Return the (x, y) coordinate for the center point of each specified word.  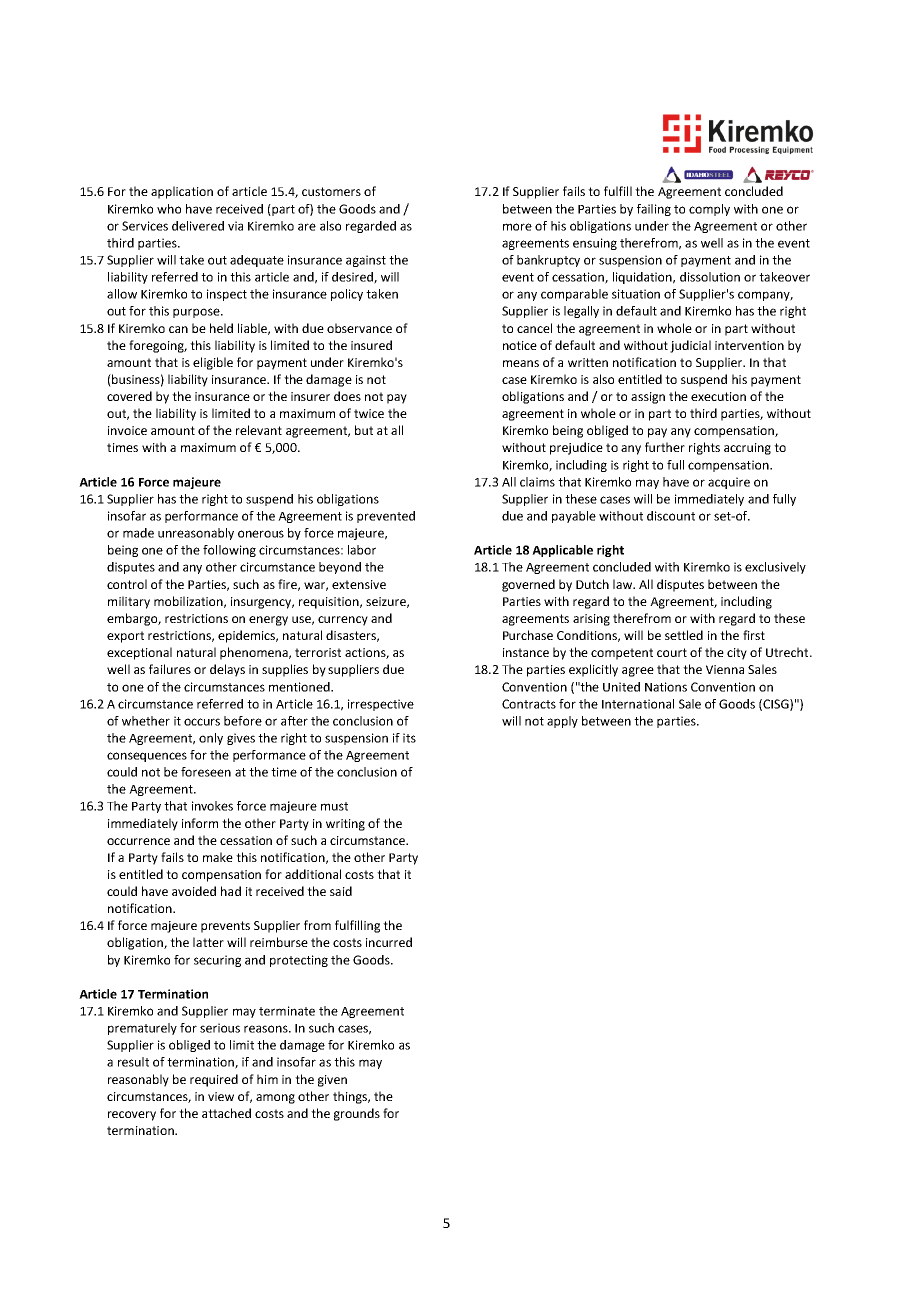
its (409, 738)
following (229, 551)
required (214, 1080)
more (517, 227)
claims (537, 482)
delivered (198, 226)
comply (709, 210)
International (638, 704)
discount (671, 516)
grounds (357, 1114)
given (332, 1081)
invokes (212, 806)
